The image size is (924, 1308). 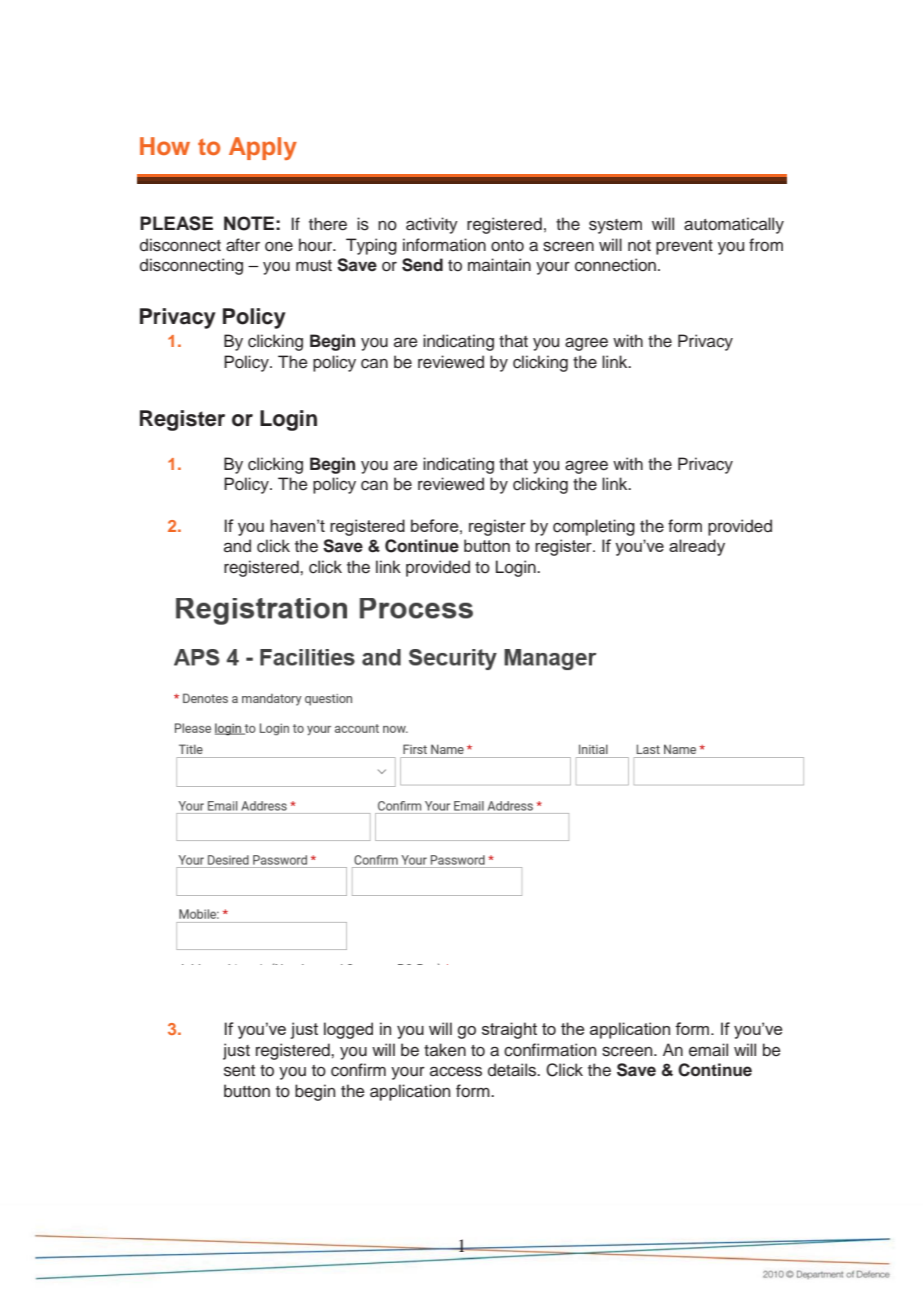 What do you see at coordinates (697, 547) in the page?
I see `already` at bounding box center [697, 547].
